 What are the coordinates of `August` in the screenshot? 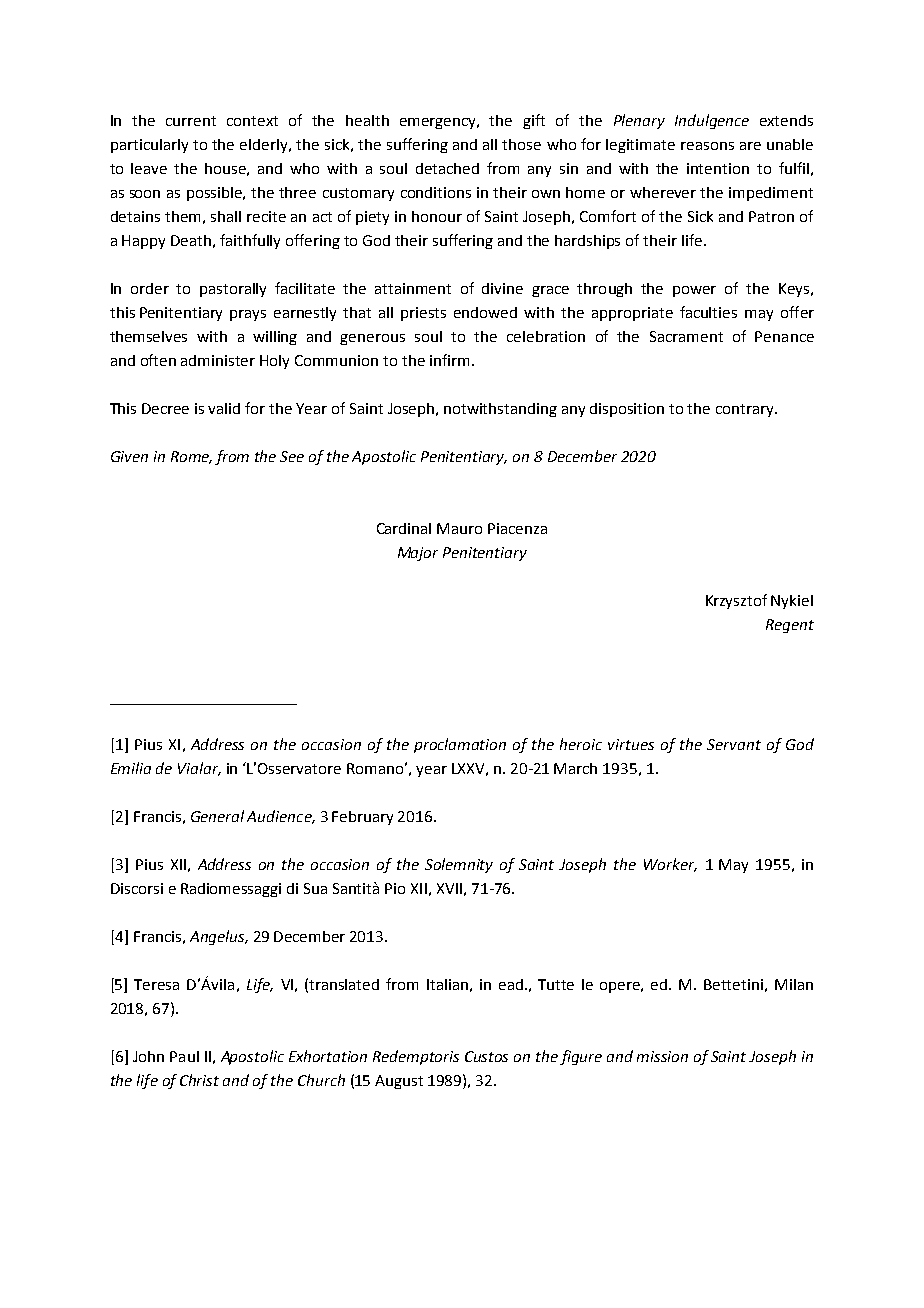 It's located at (399, 1082).
